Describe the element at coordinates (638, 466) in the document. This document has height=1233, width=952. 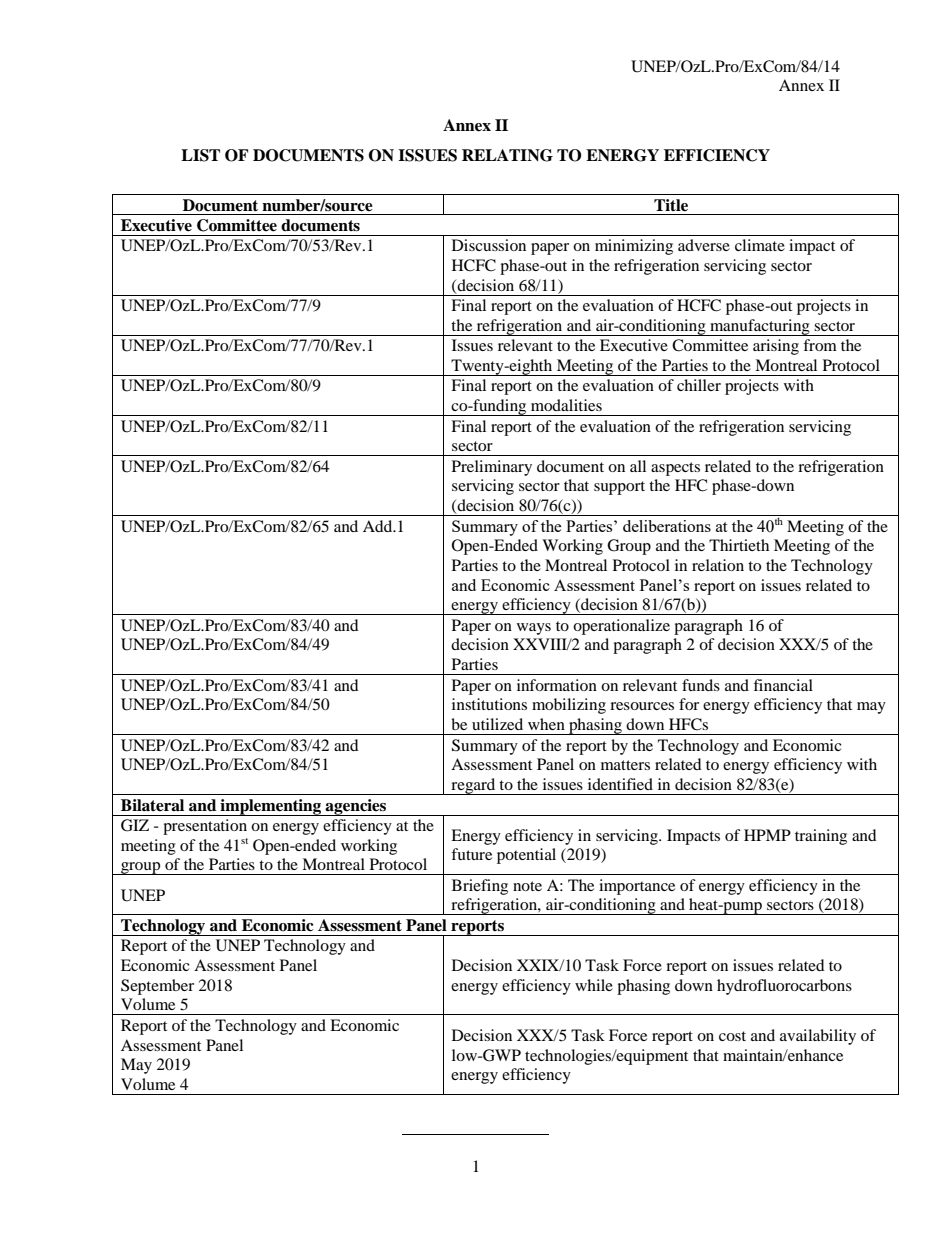
I see `all` at that location.
